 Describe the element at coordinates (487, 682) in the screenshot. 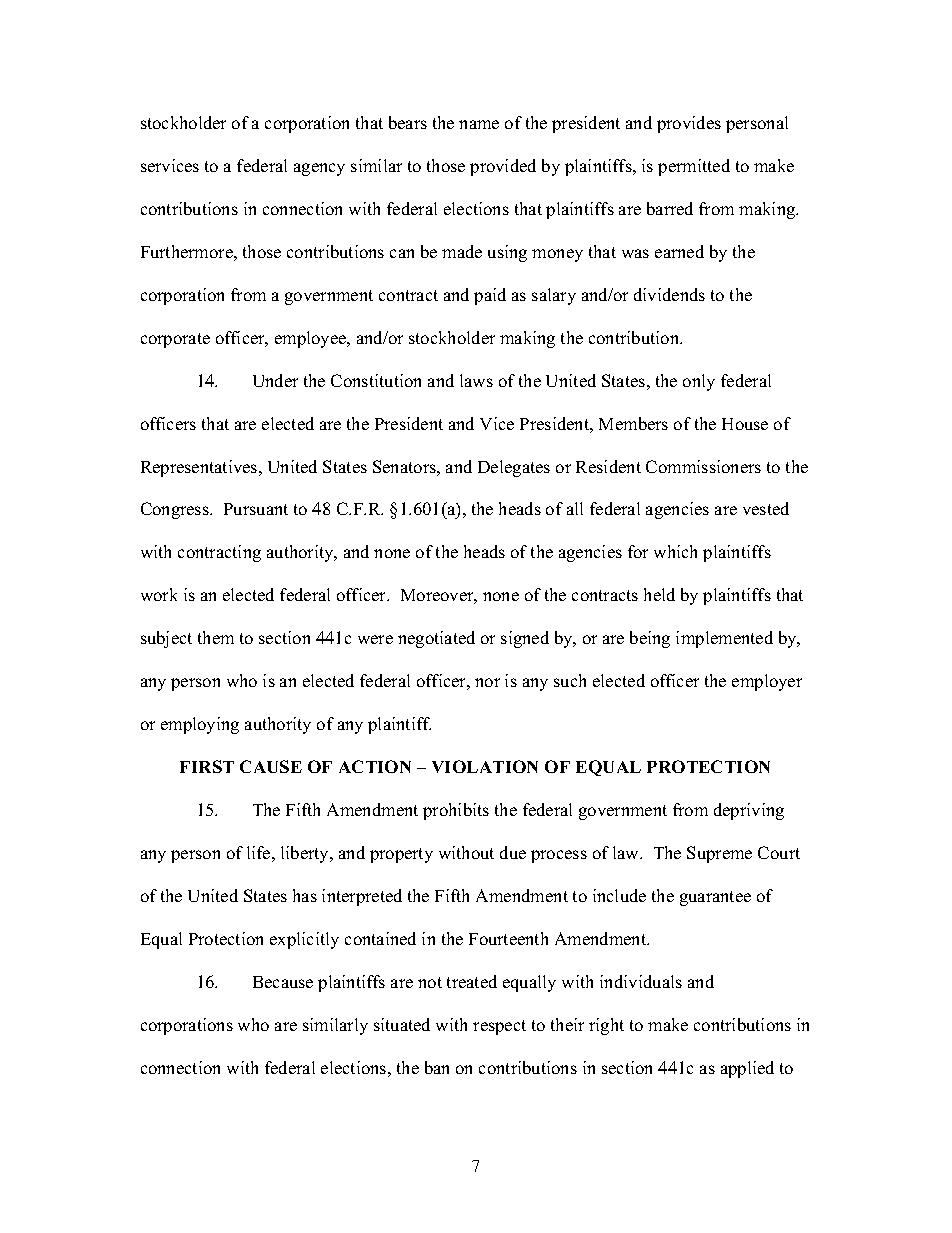

I see `nor` at that location.
